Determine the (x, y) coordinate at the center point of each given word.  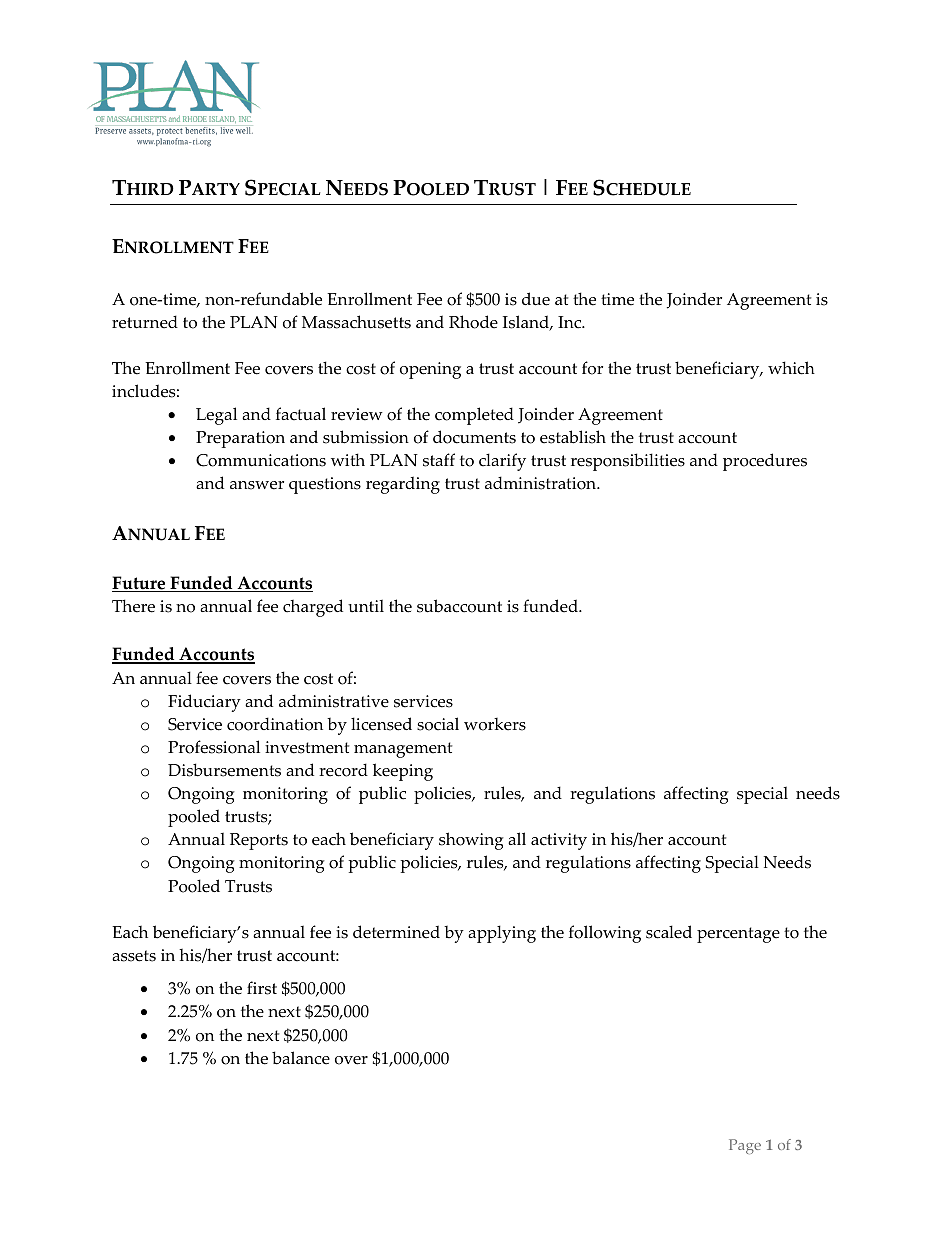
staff (439, 460)
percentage (738, 935)
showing (471, 841)
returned (145, 322)
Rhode (473, 322)
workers (495, 724)
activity (559, 841)
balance (301, 1058)
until (366, 606)
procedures (765, 462)
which (791, 368)
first (262, 988)
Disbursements (224, 770)
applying (502, 934)
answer (257, 485)
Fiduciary (204, 703)
